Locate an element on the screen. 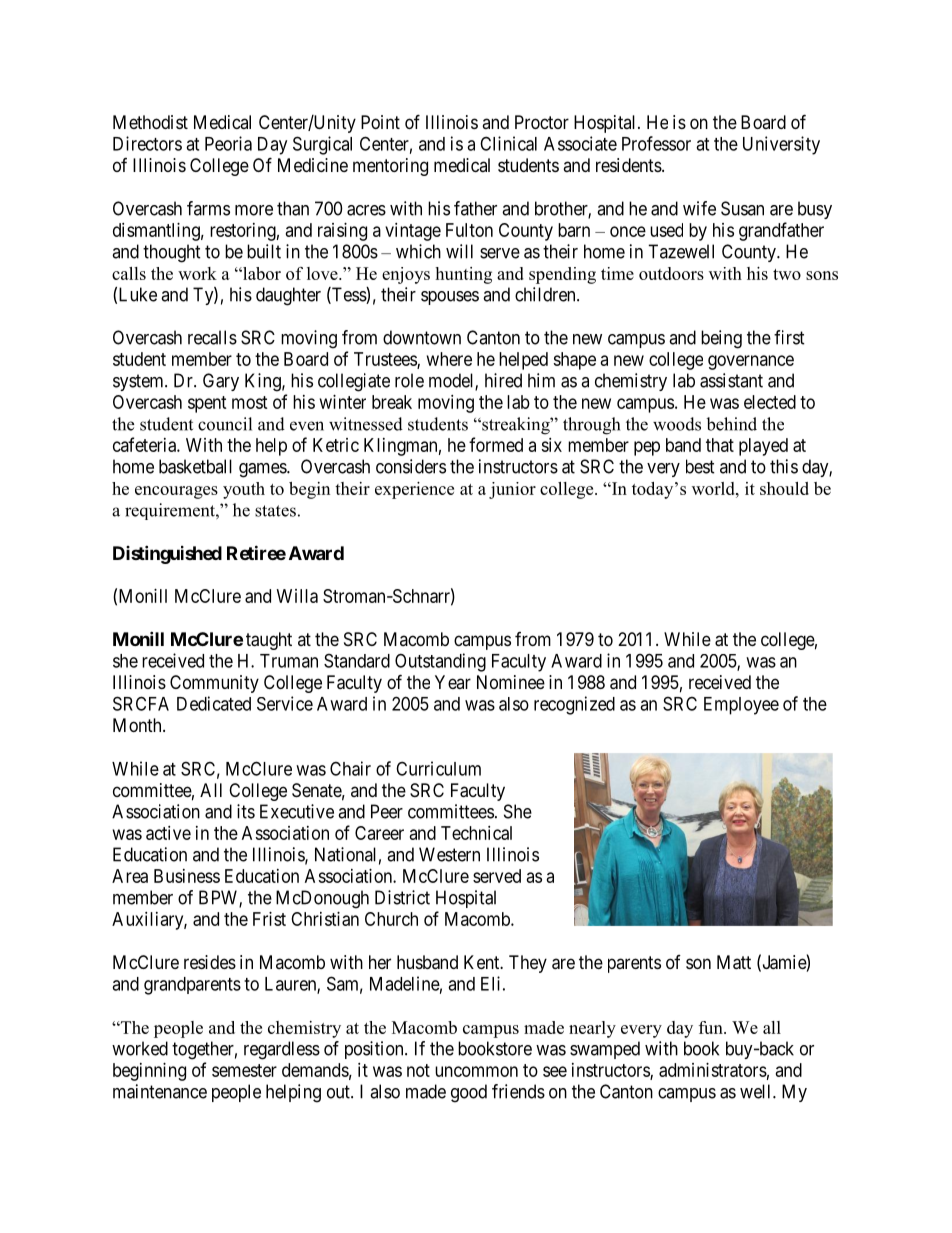 The height and width of the screenshot is (1233, 952). University is located at coordinates (781, 145).
